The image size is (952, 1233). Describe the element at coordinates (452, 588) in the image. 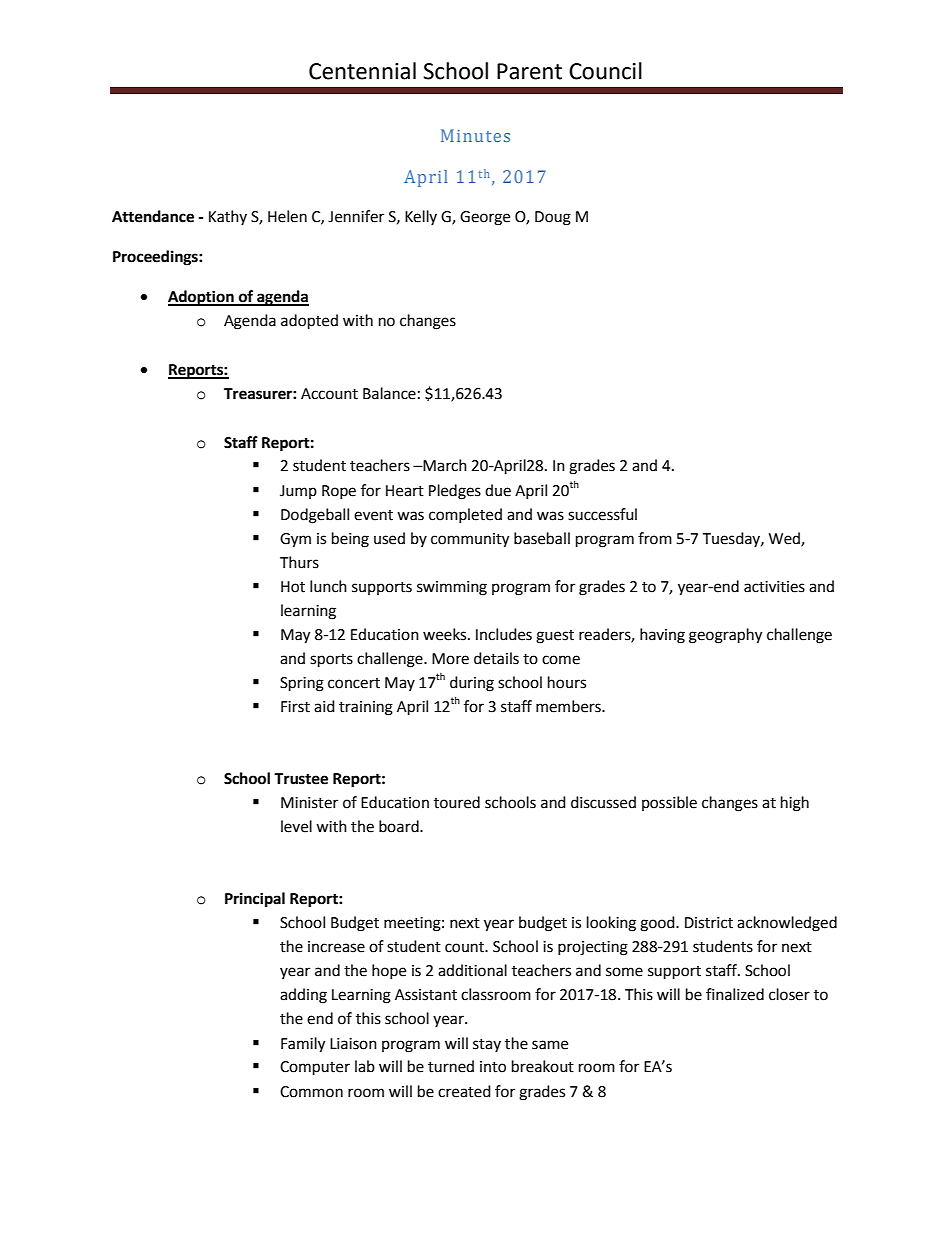

I see `swimming` at that location.
